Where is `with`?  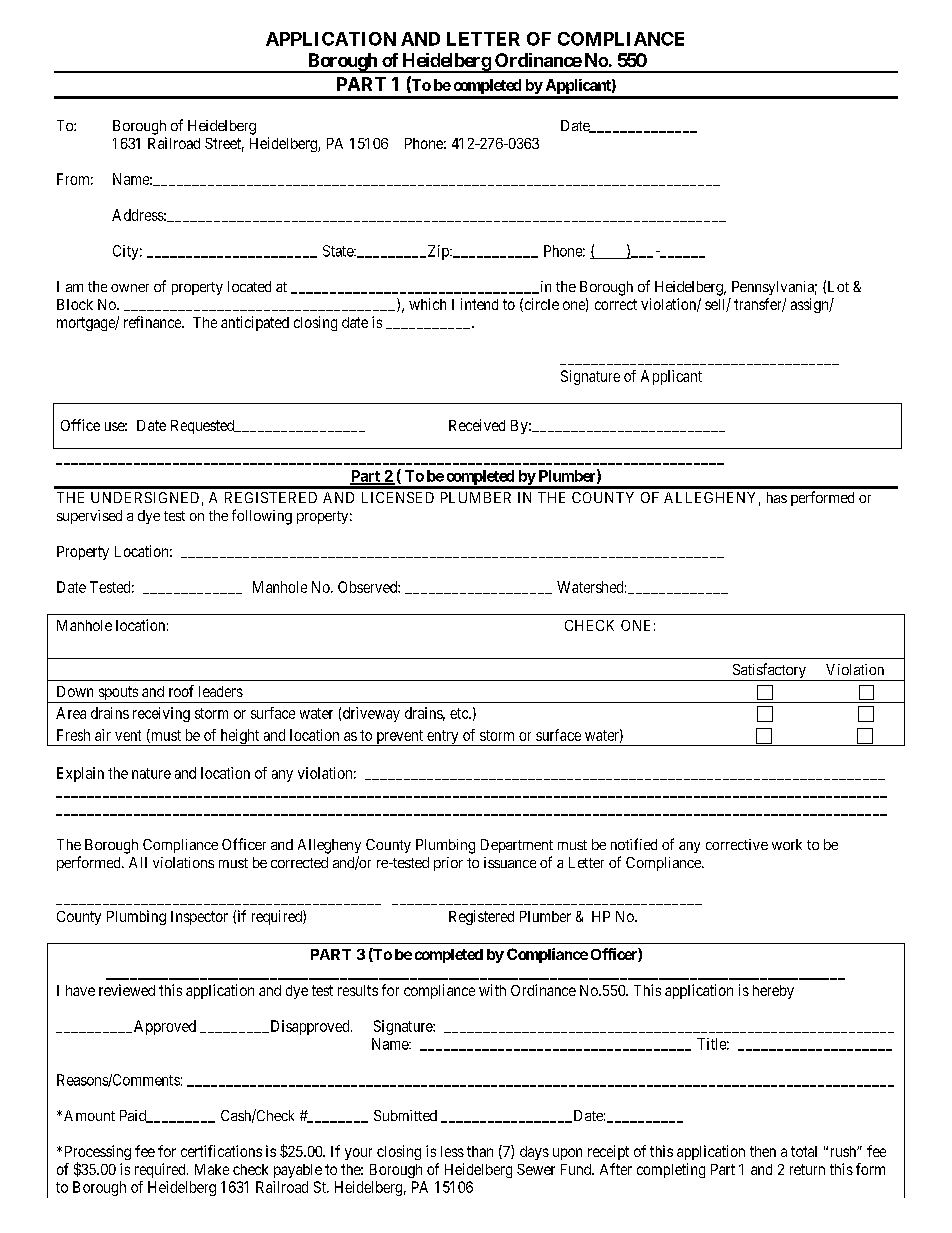
with is located at coordinates (492, 990).
